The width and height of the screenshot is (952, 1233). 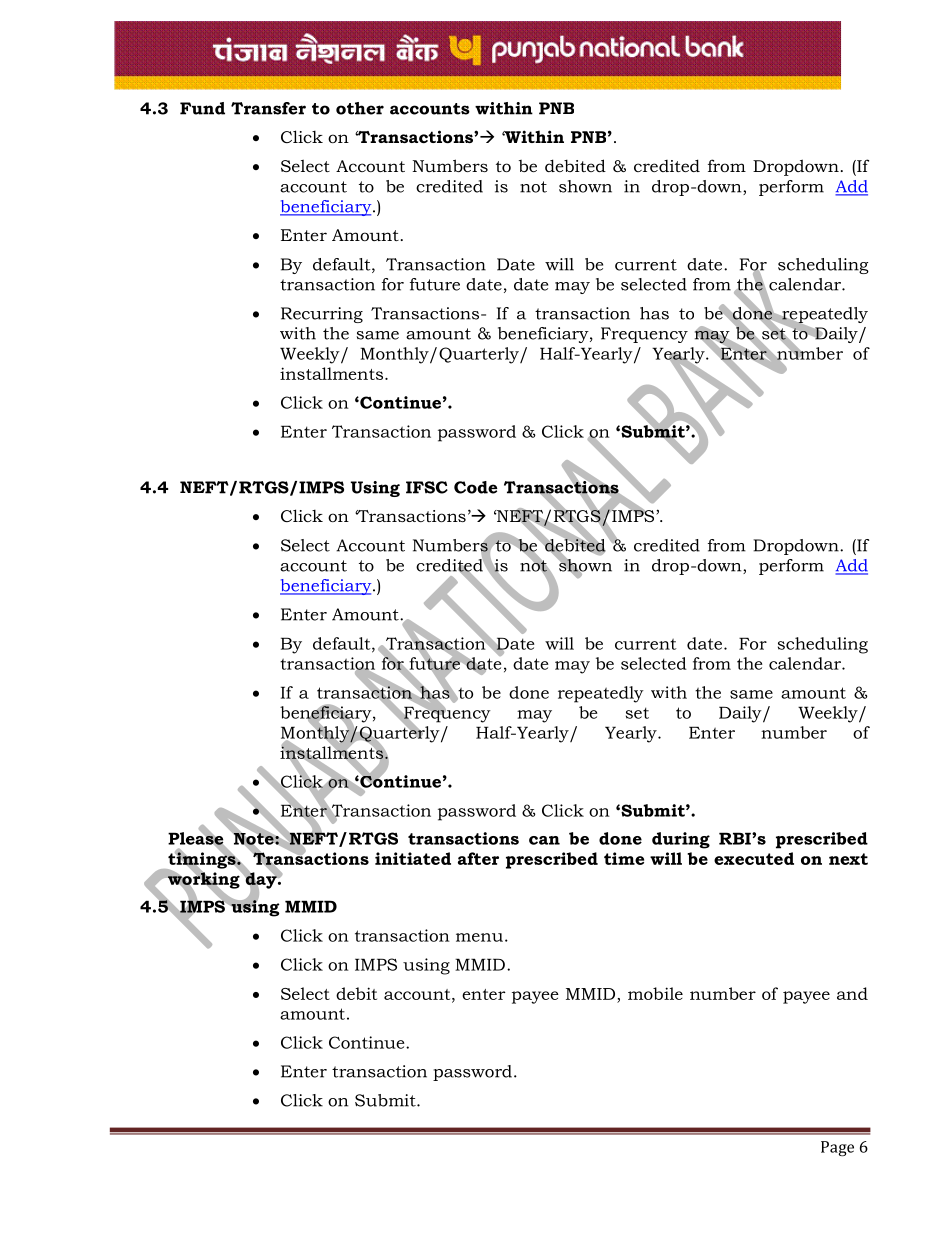 What do you see at coordinates (360, 108) in the screenshot?
I see `other` at bounding box center [360, 108].
